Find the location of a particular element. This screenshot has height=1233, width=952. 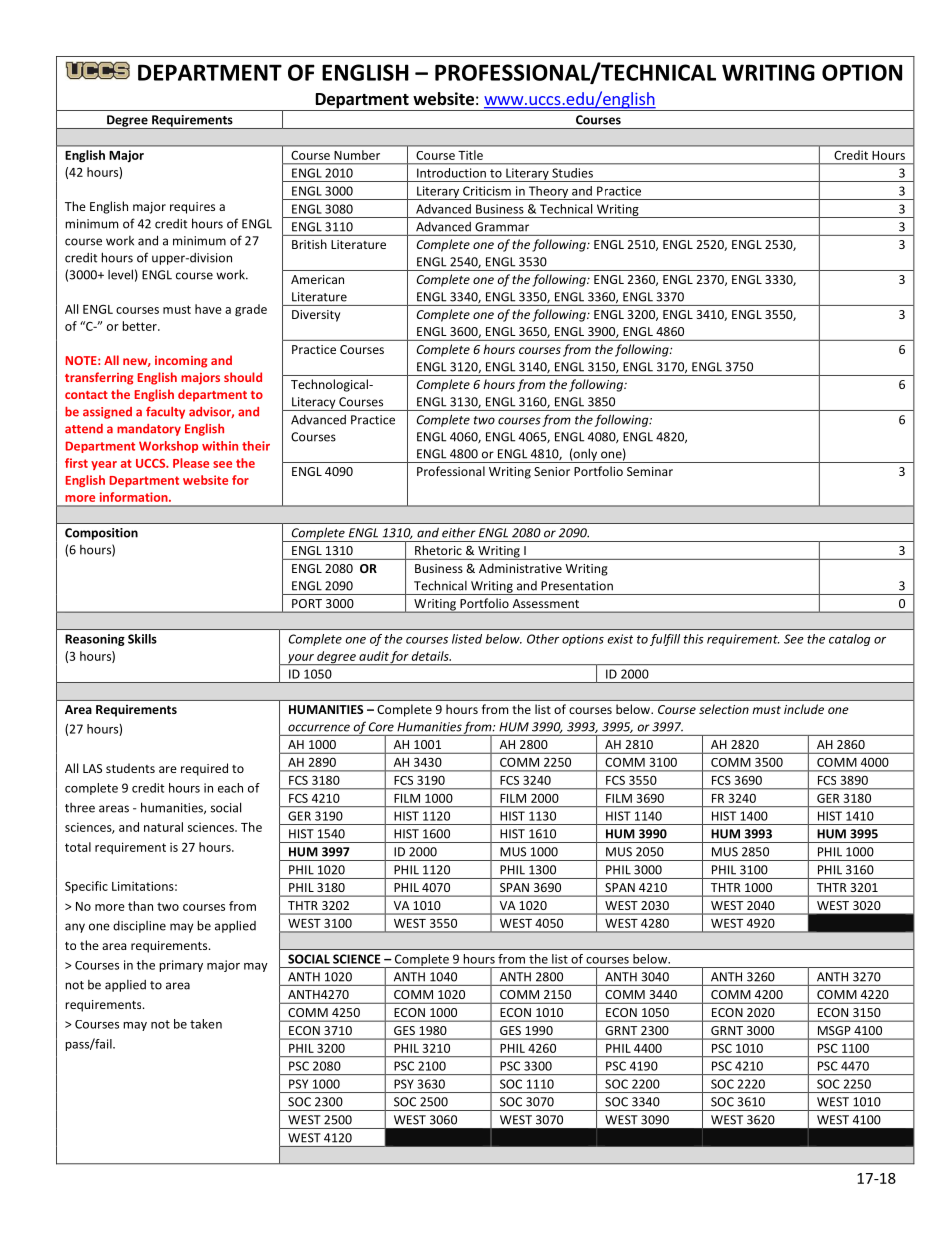

primary is located at coordinates (181, 966).
